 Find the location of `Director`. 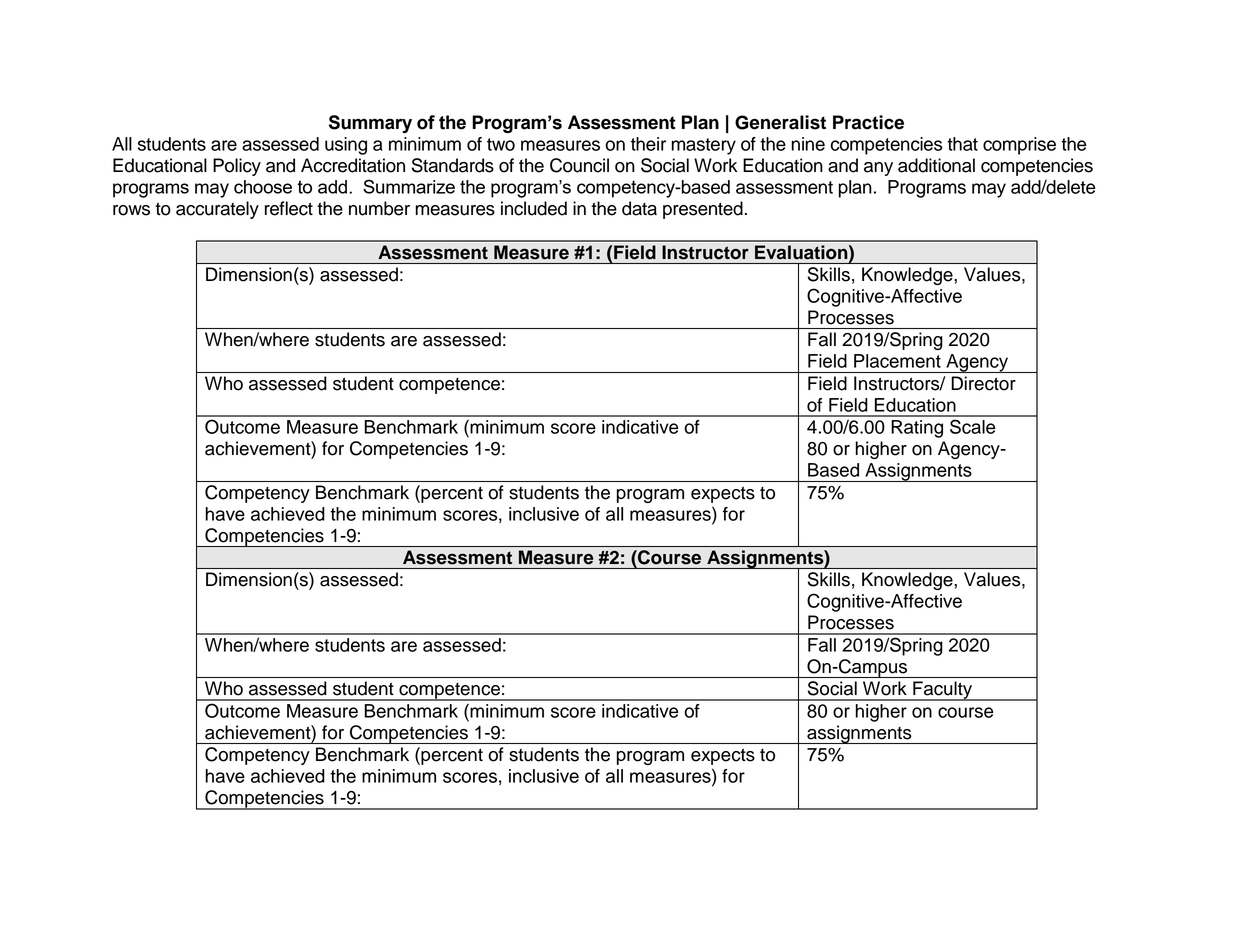

Director is located at coordinates (984, 383).
